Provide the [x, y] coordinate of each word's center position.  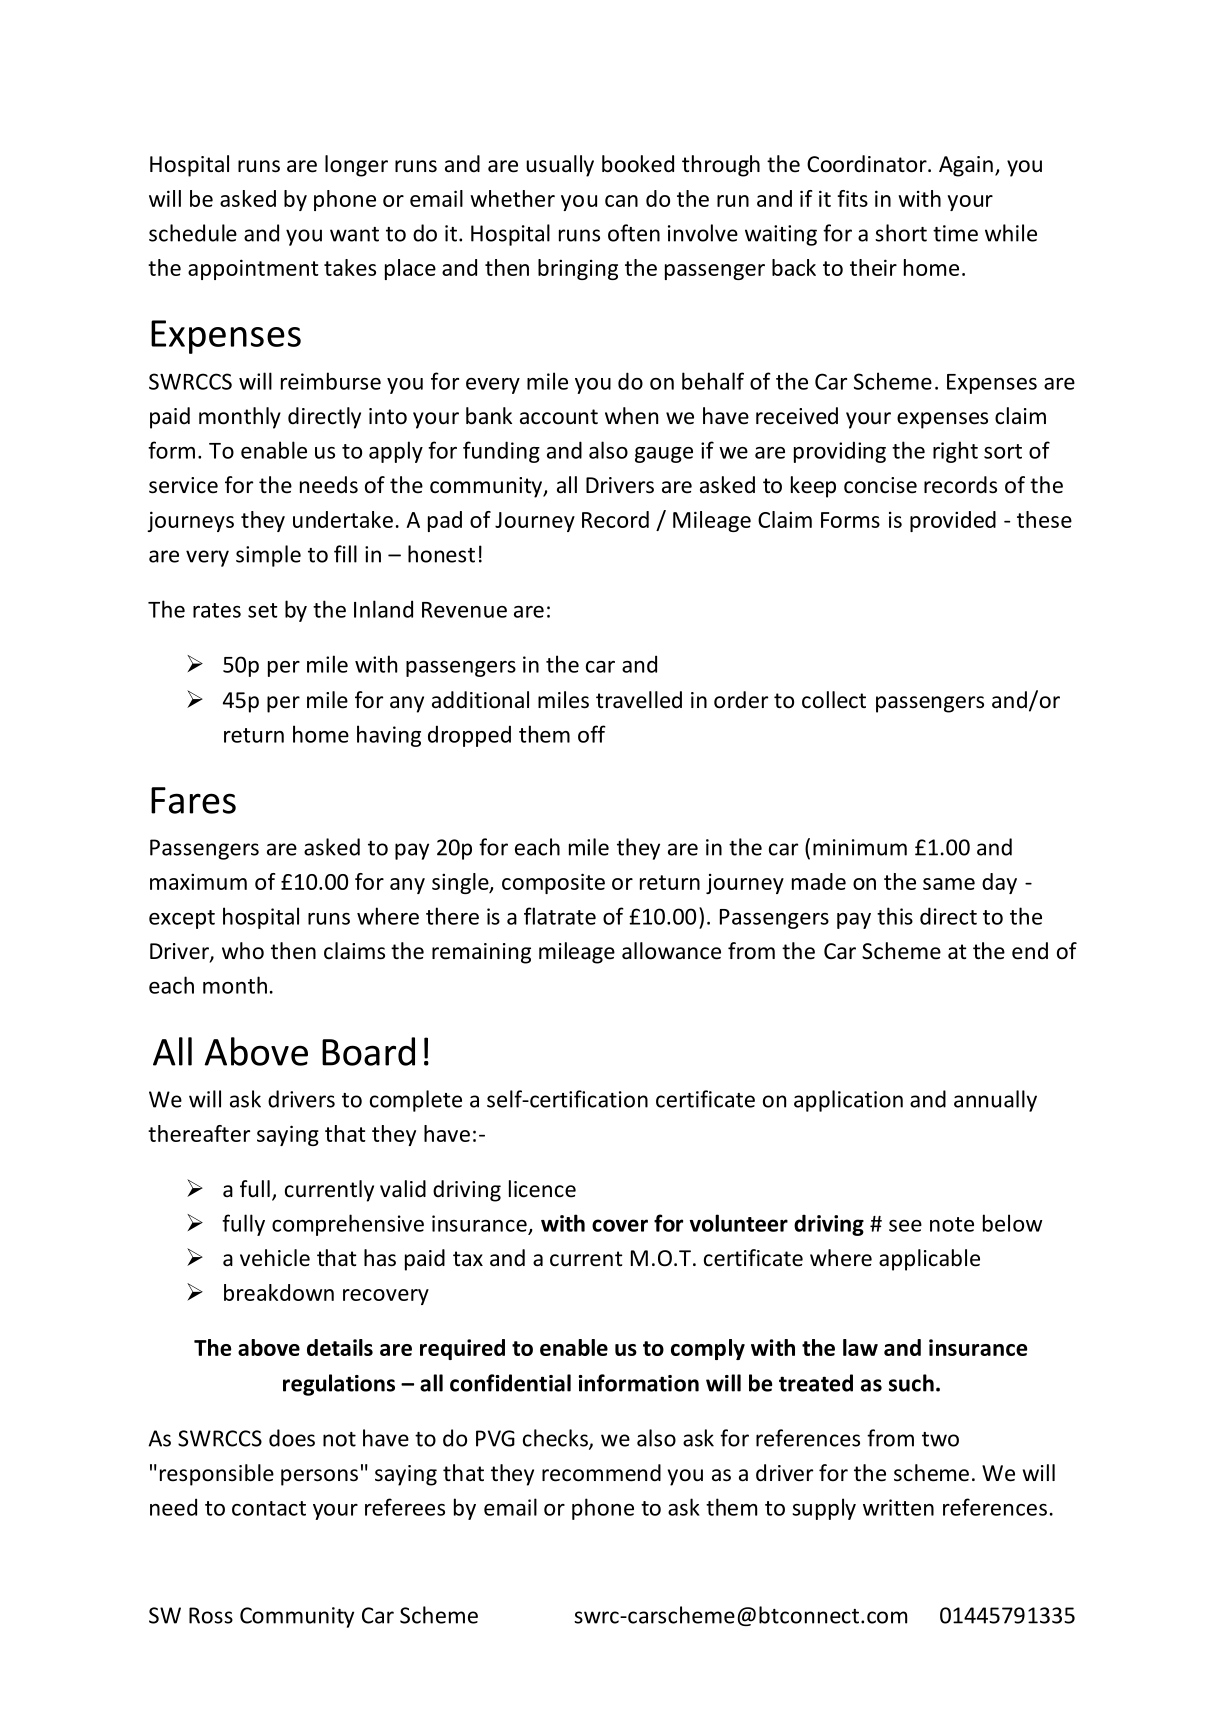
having [389, 736]
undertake [343, 519]
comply [708, 1349]
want [354, 234]
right [955, 452]
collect [834, 700]
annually [995, 1101]
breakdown [279, 1292]
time [955, 233]
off [592, 734]
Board [368, 1051]
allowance [671, 951]
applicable [929, 1260]
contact [269, 1508]
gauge [664, 455]
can [621, 201]
